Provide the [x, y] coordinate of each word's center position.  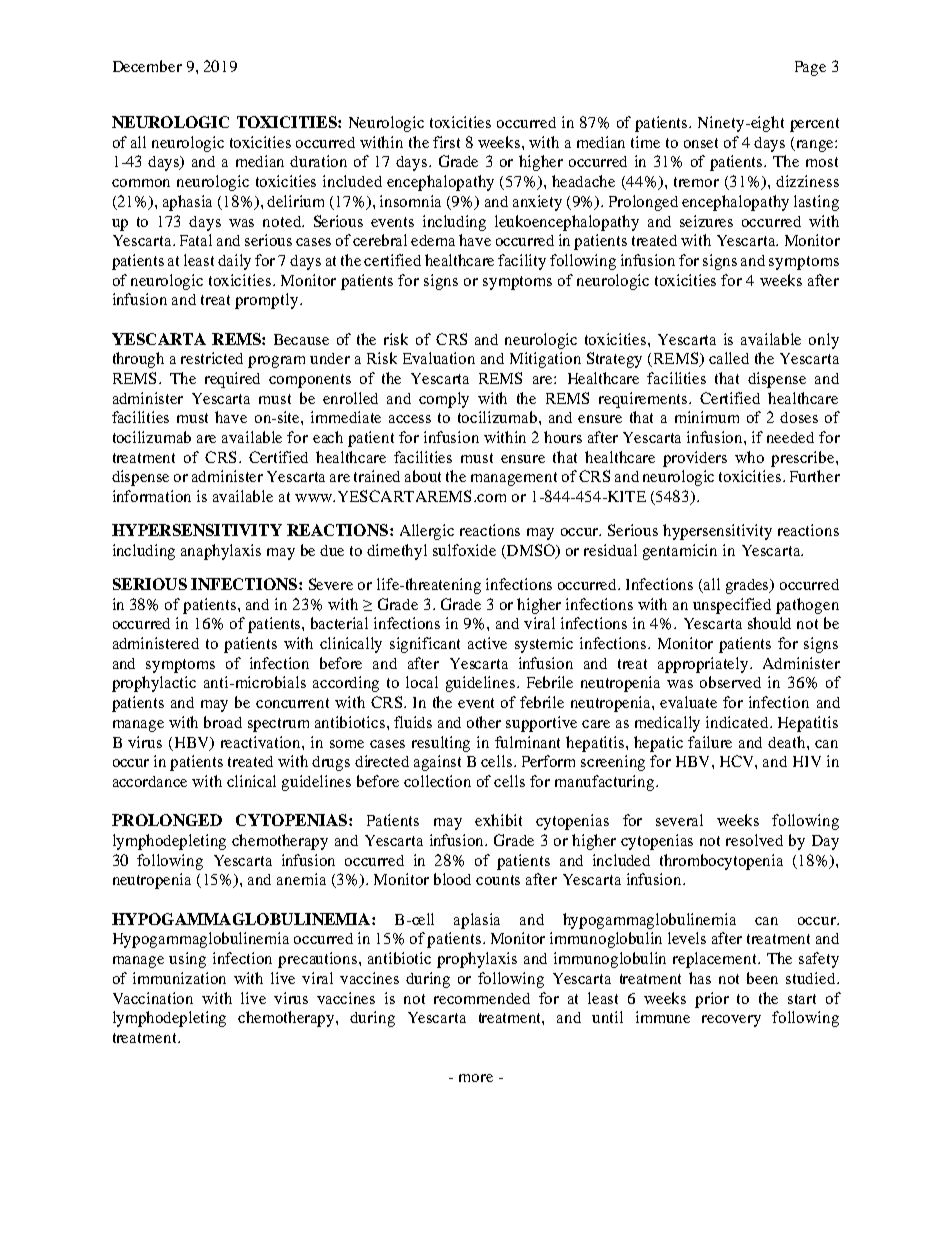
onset [701, 143]
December [147, 66]
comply [444, 400]
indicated [738, 722]
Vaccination [153, 998]
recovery [731, 1021]
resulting [441, 744]
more [476, 1078]
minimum [707, 417]
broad [223, 722]
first [446, 142]
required [232, 380]
